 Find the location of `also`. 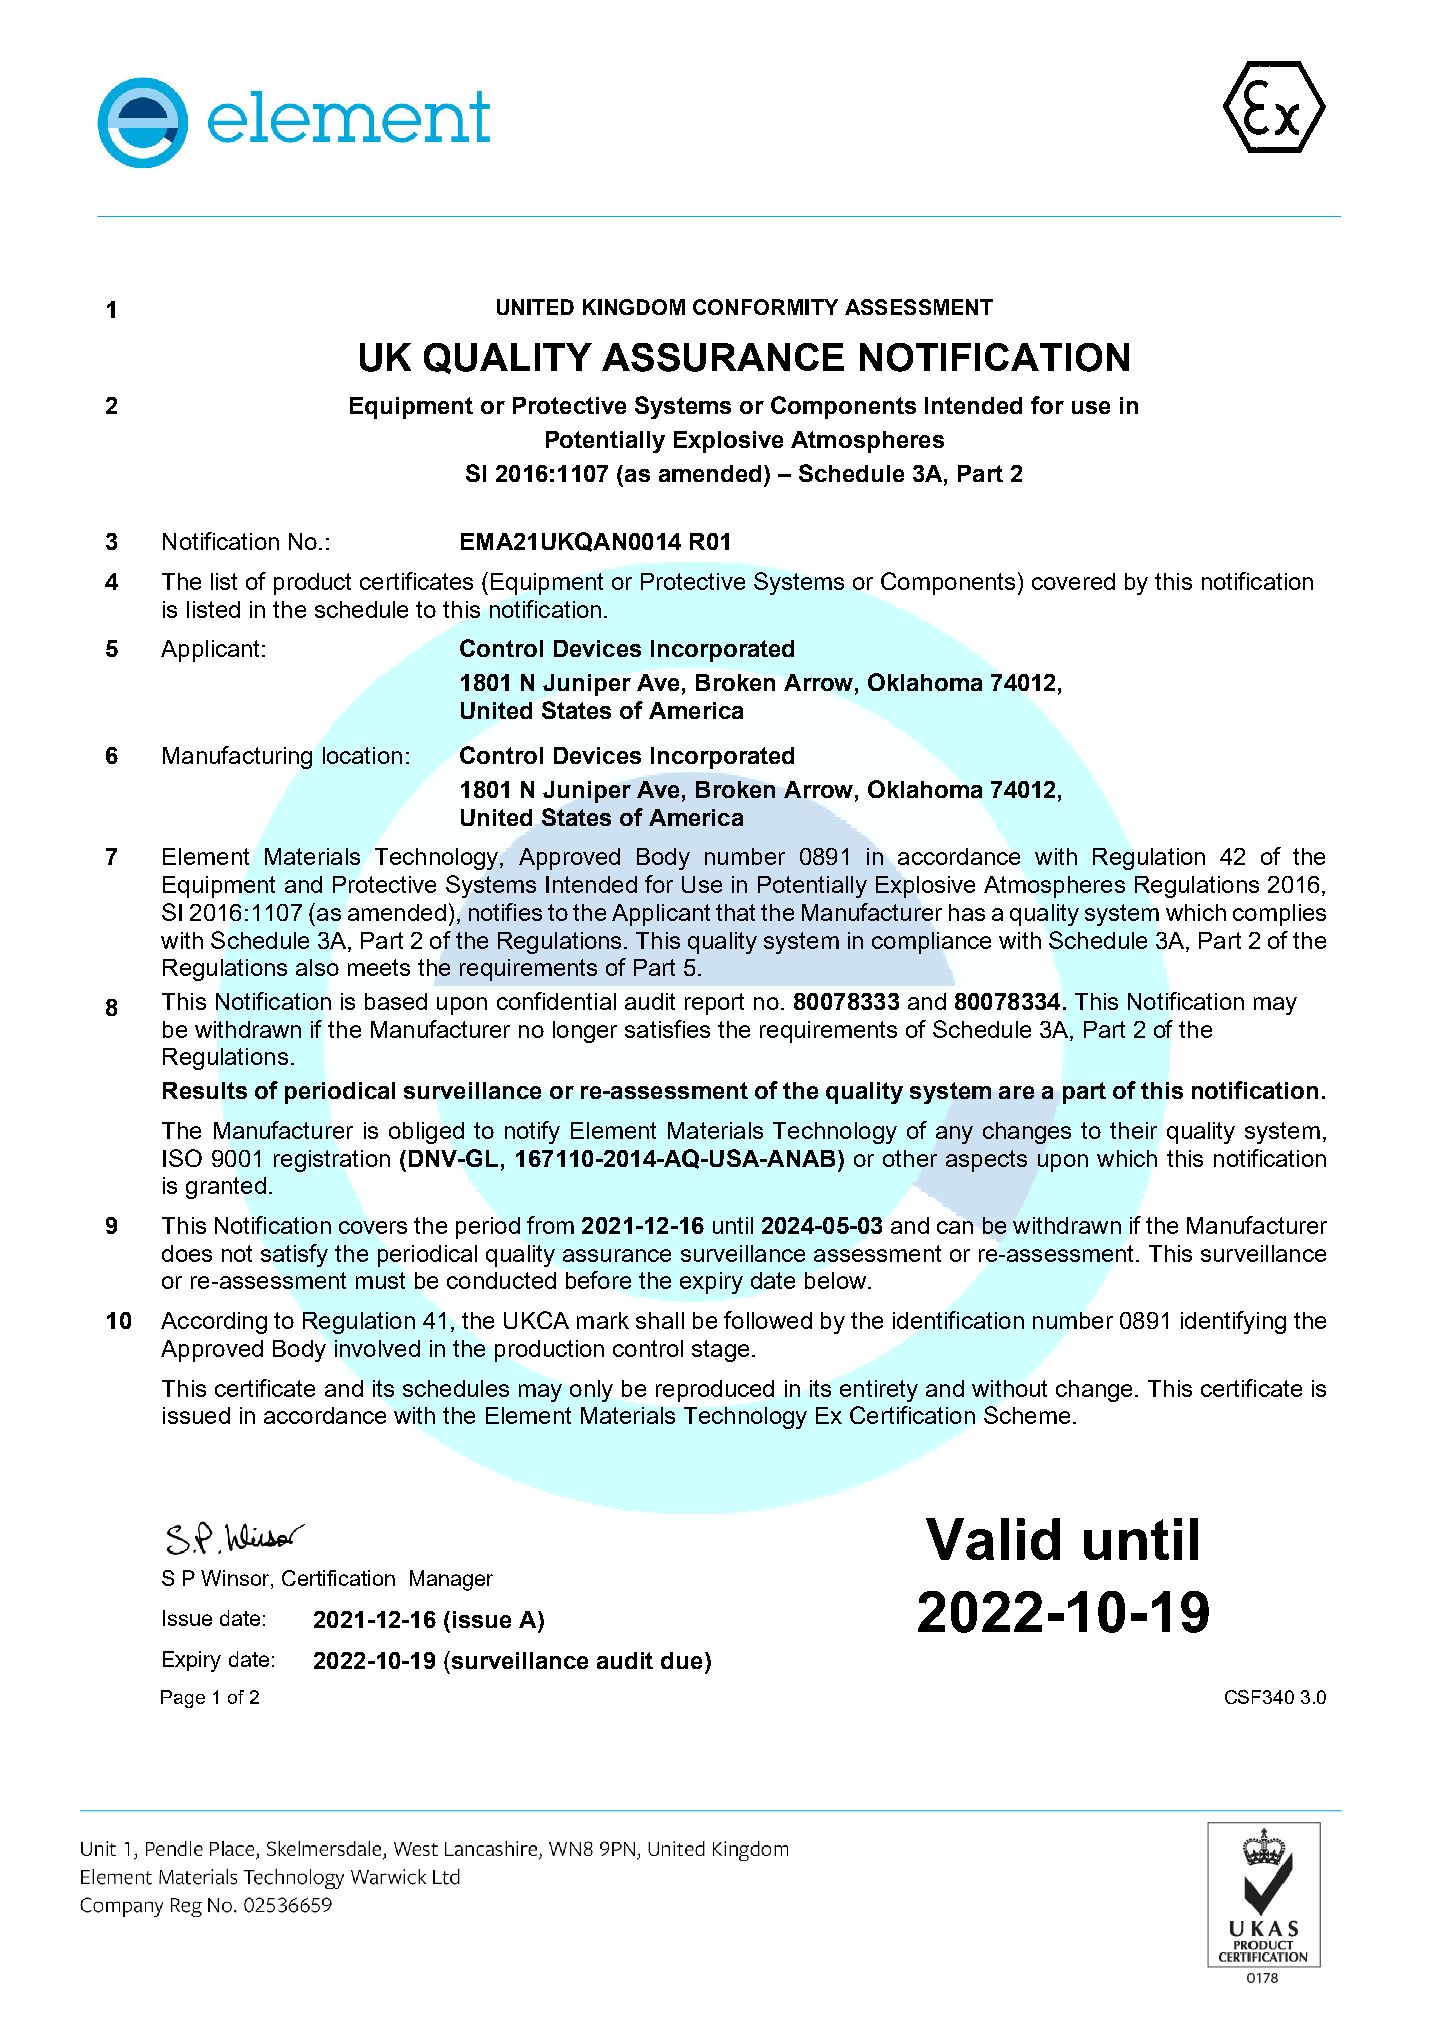

also is located at coordinates (317, 967).
